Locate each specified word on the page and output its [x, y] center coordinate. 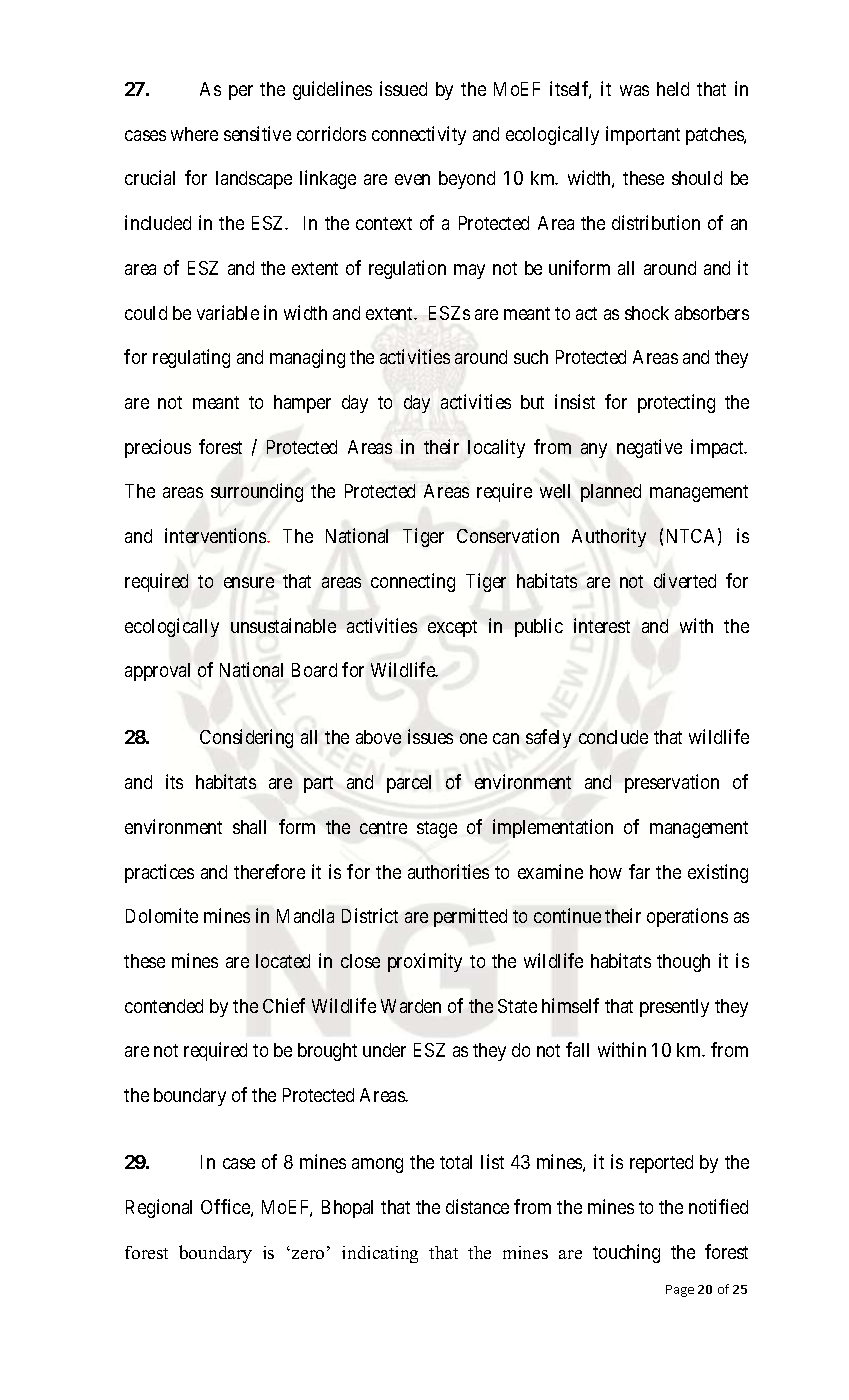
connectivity [419, 135]
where [194, 134]
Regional [159, 1208]
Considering [246, 738]
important [643, 135]
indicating [380, 1254]
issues [430, 736]
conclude [613, 737]
